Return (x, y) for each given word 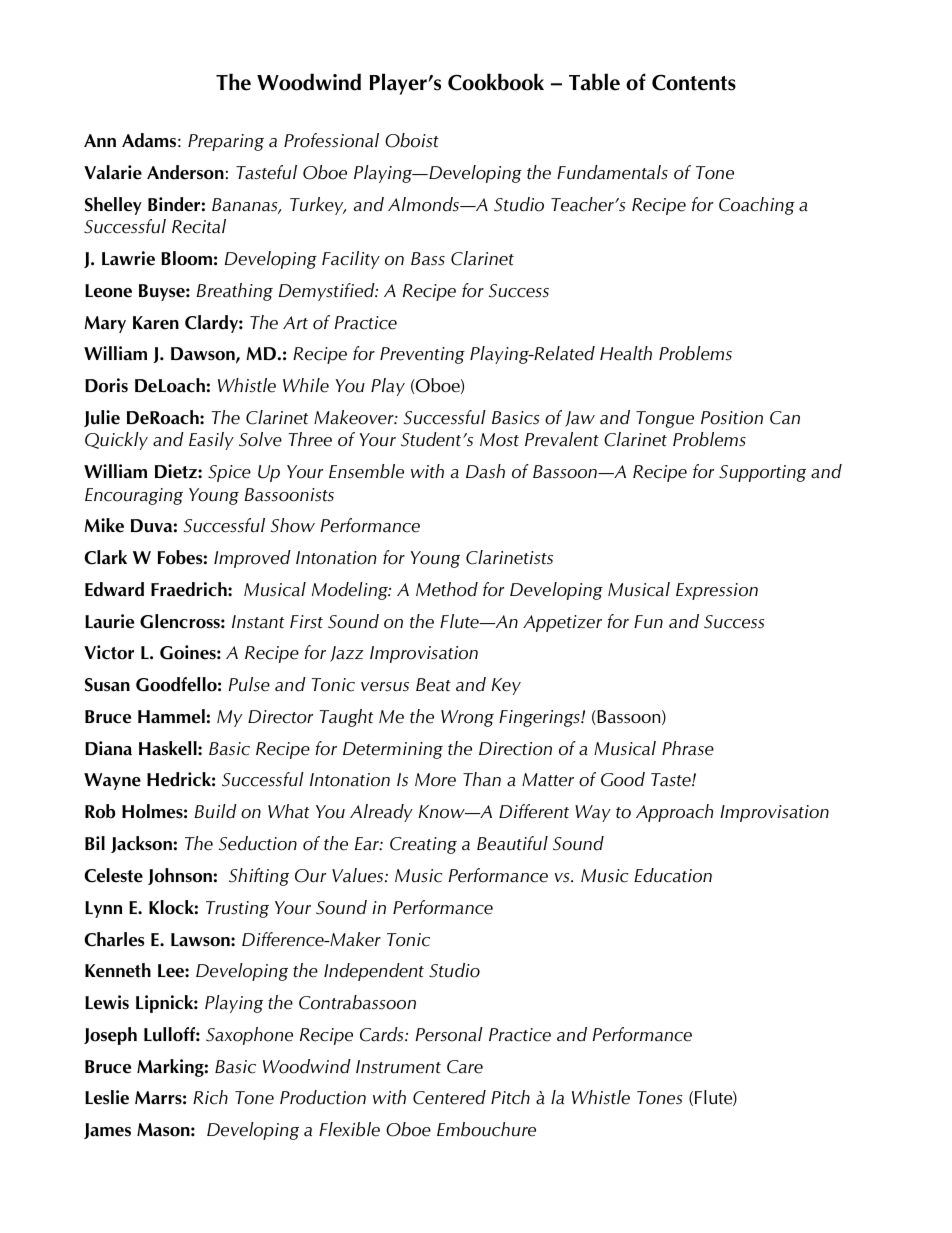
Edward (114, 589)
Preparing (226, 142)
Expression (717, 591)
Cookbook (496, 82)
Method (447, 589)
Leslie (107, 1097)
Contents (694, 82)
